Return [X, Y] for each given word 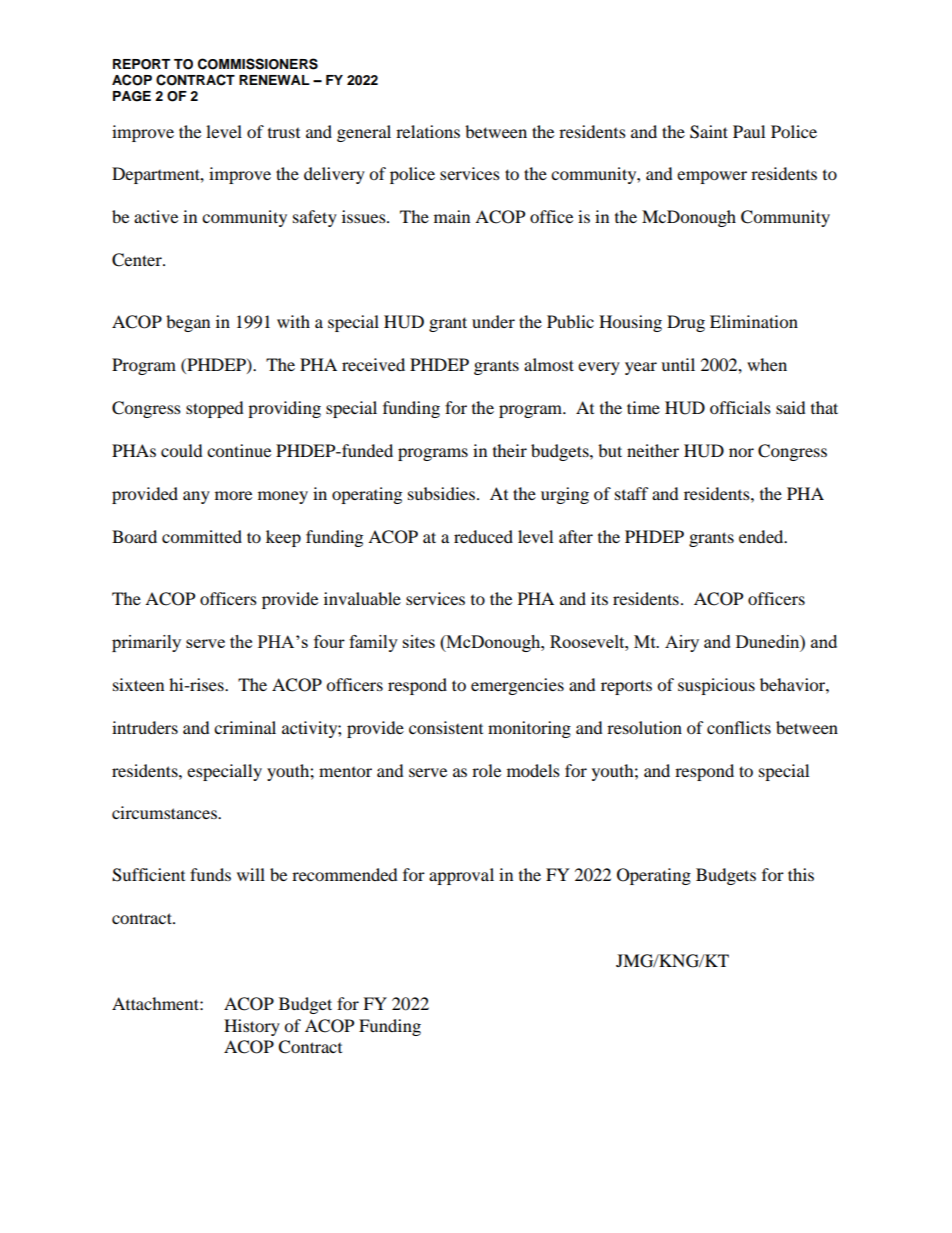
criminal [245, 727]
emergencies [517, 686]
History [252, 1027]
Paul [749, 131]
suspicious [716, 686]
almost [549, 364]
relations [428, 131]
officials [740, 407]
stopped [215, 409]
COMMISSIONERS [258, 64]
